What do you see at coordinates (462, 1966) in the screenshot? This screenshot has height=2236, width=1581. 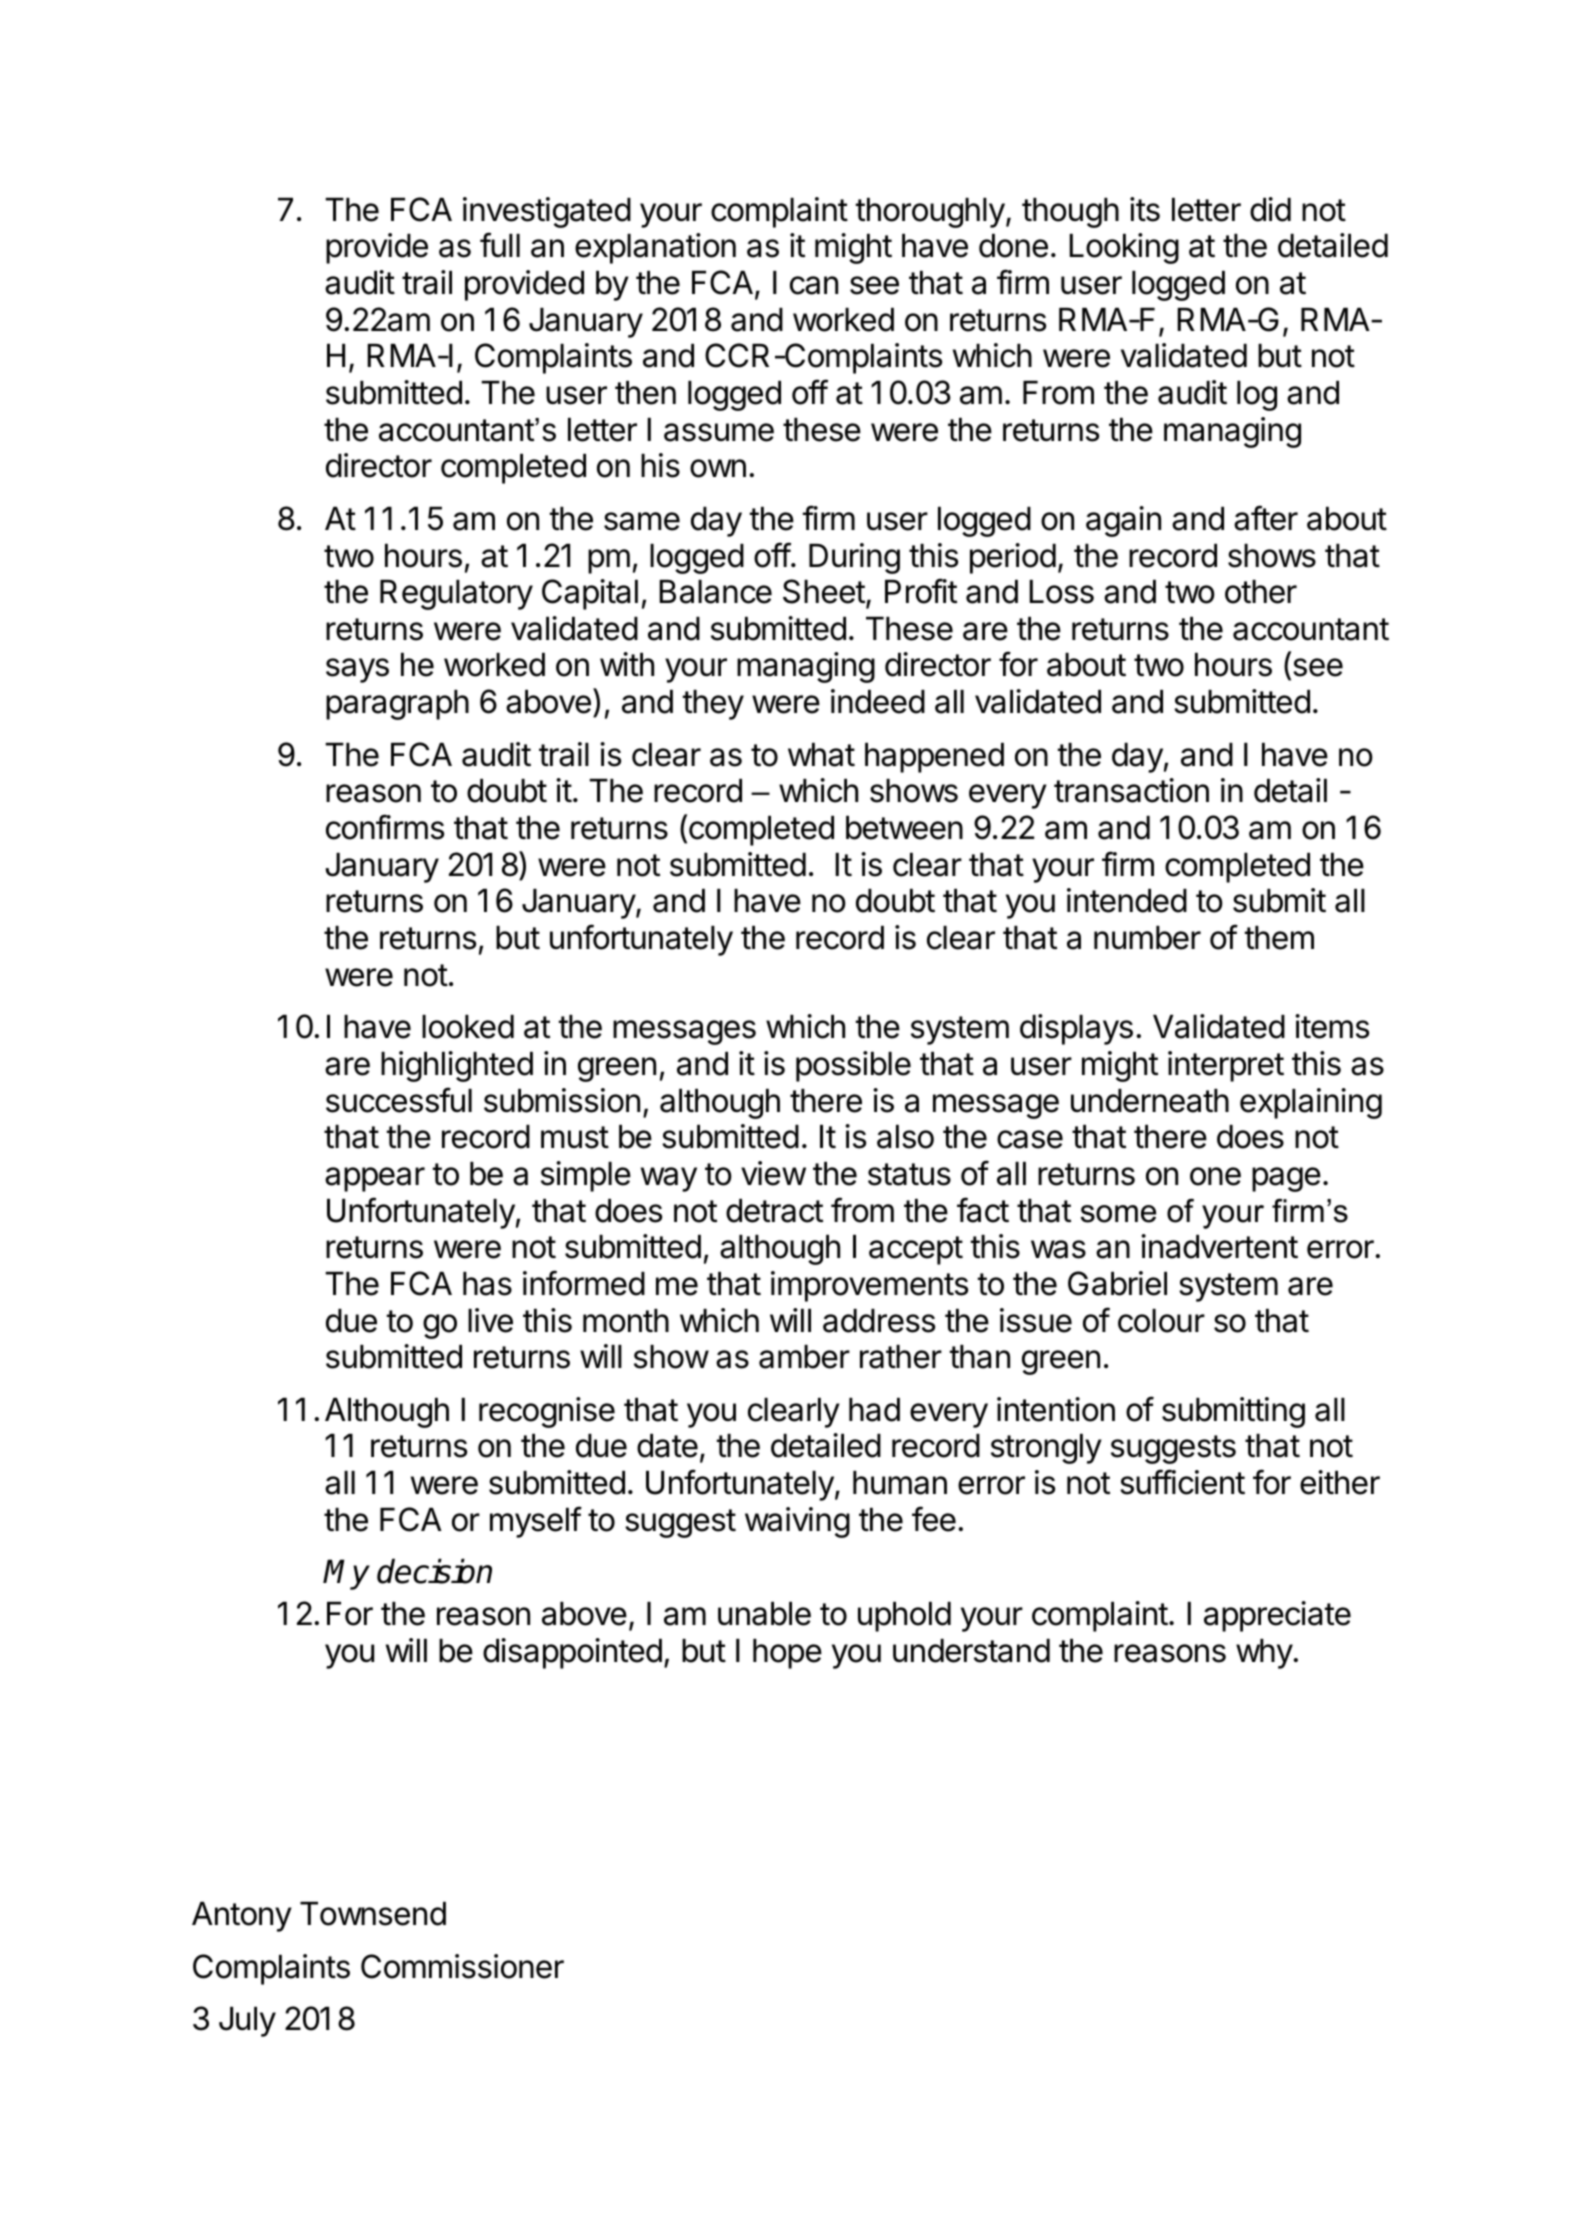 I see `Commissioner` at bounding box center [462, 1966].
